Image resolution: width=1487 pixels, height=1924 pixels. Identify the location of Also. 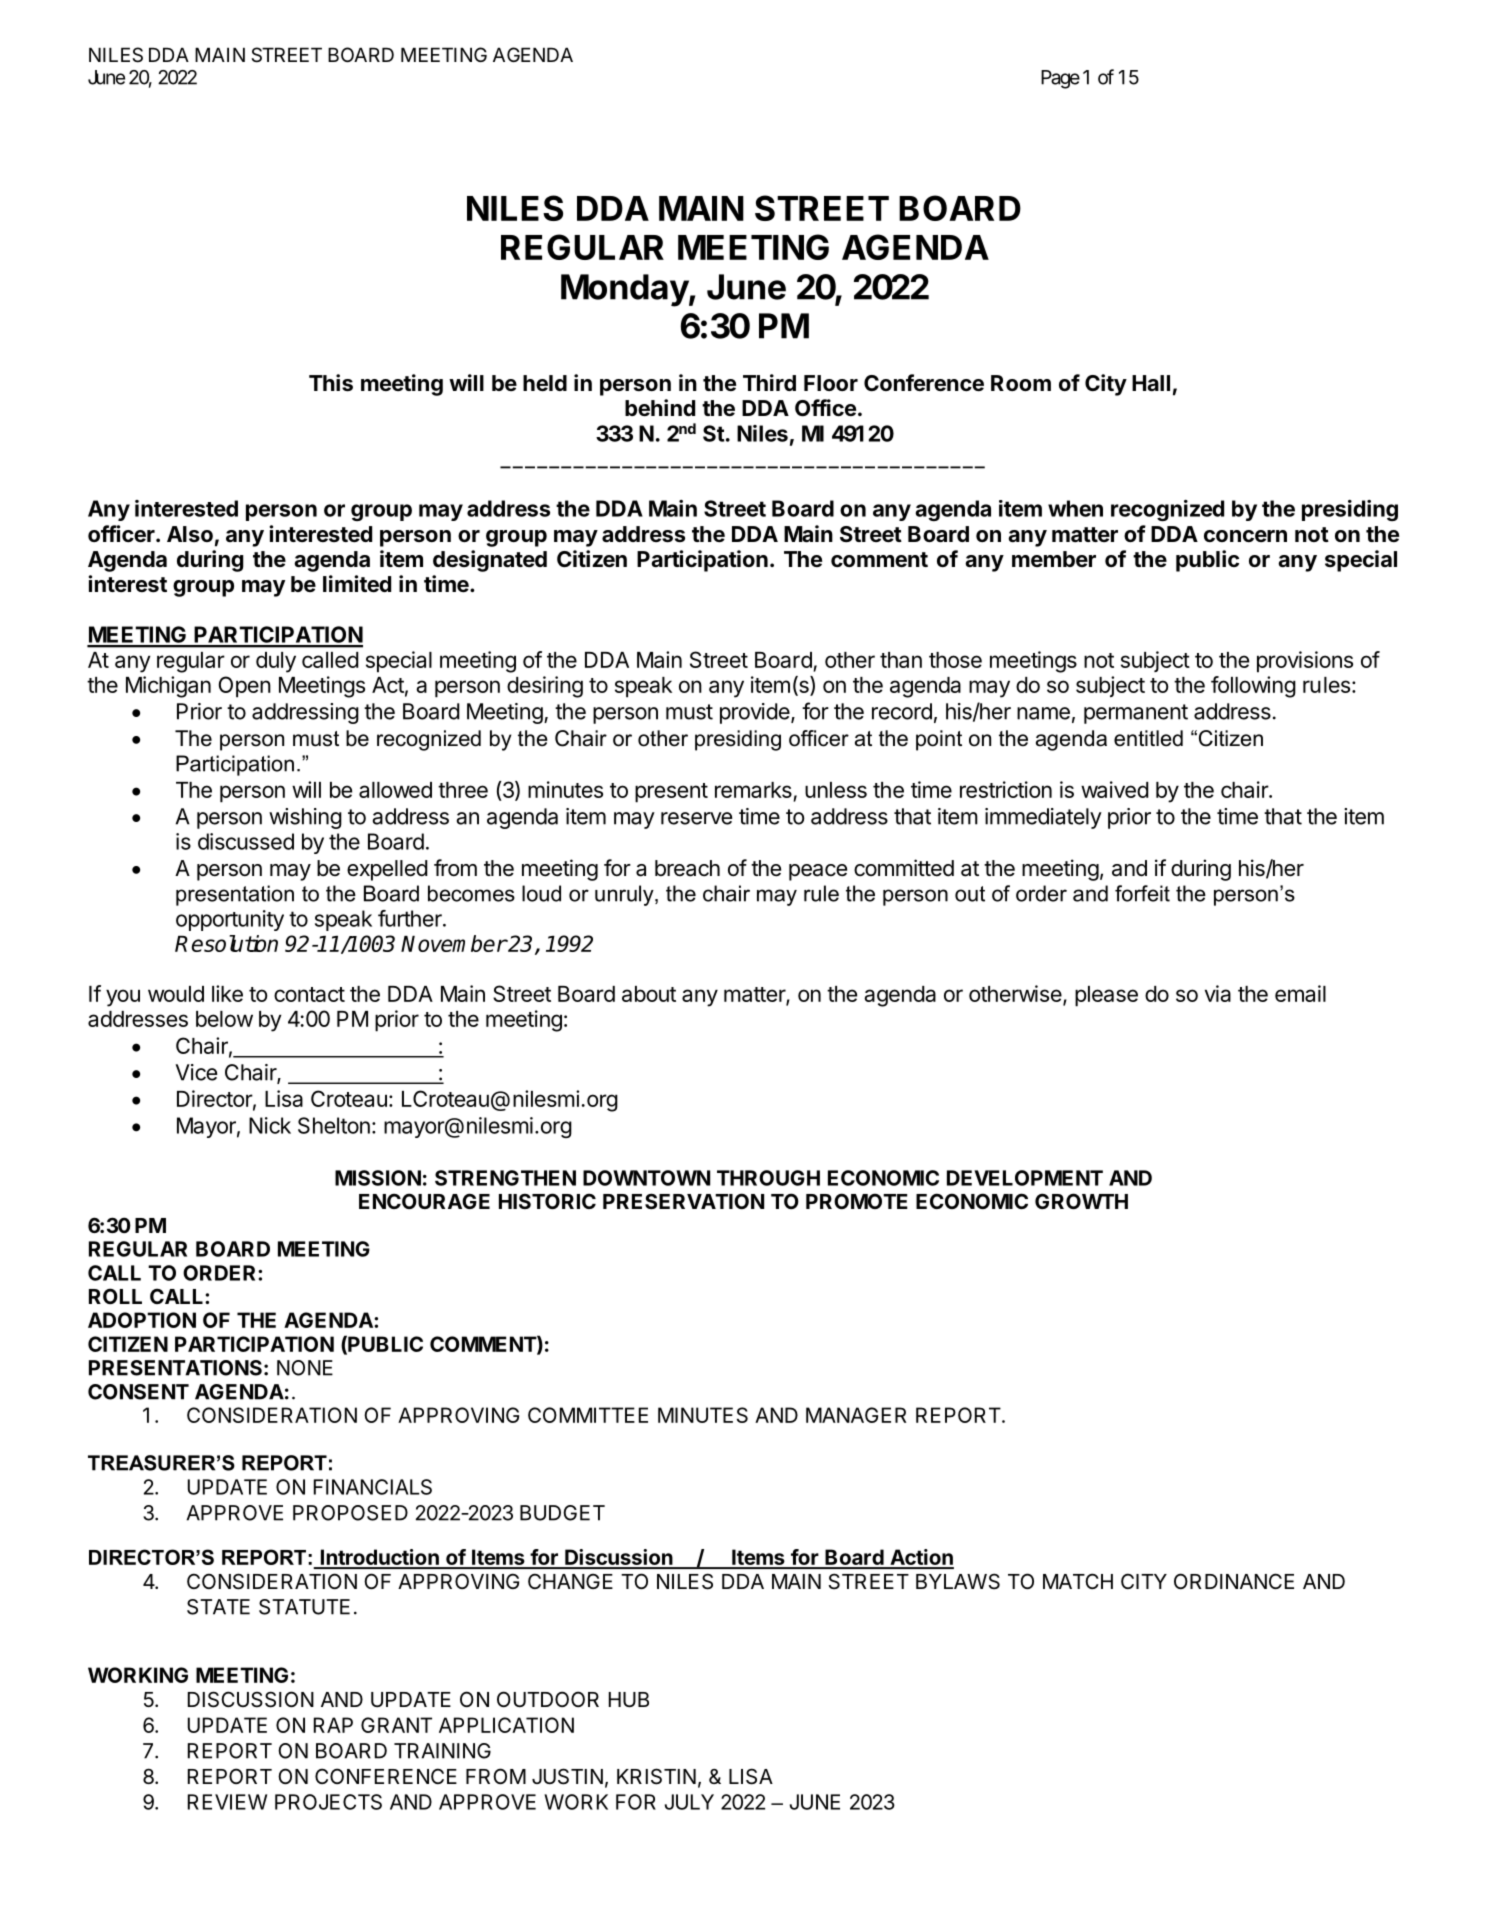
(190, 534).
